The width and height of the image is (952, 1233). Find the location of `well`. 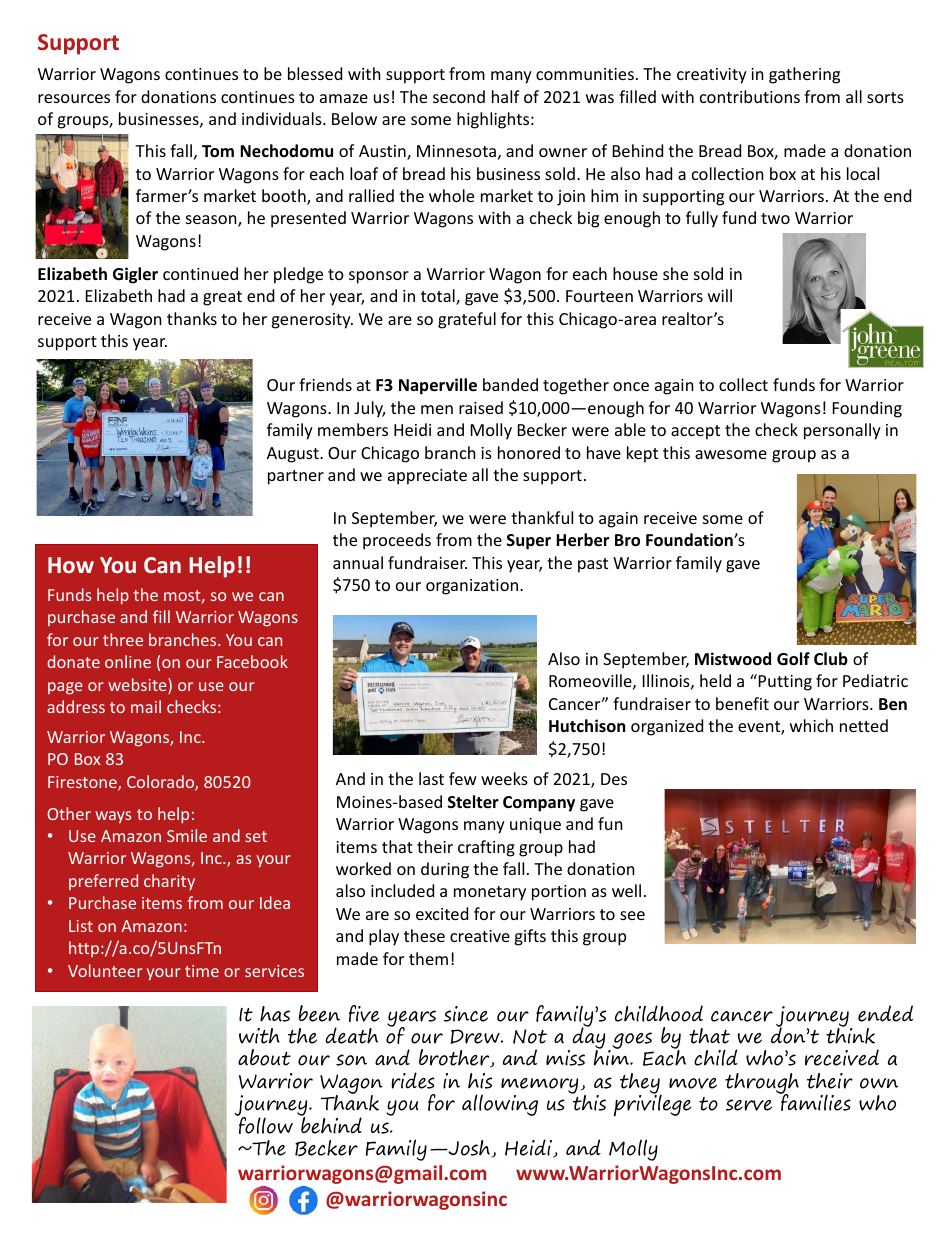

well is located at coordinates (626, 890).
